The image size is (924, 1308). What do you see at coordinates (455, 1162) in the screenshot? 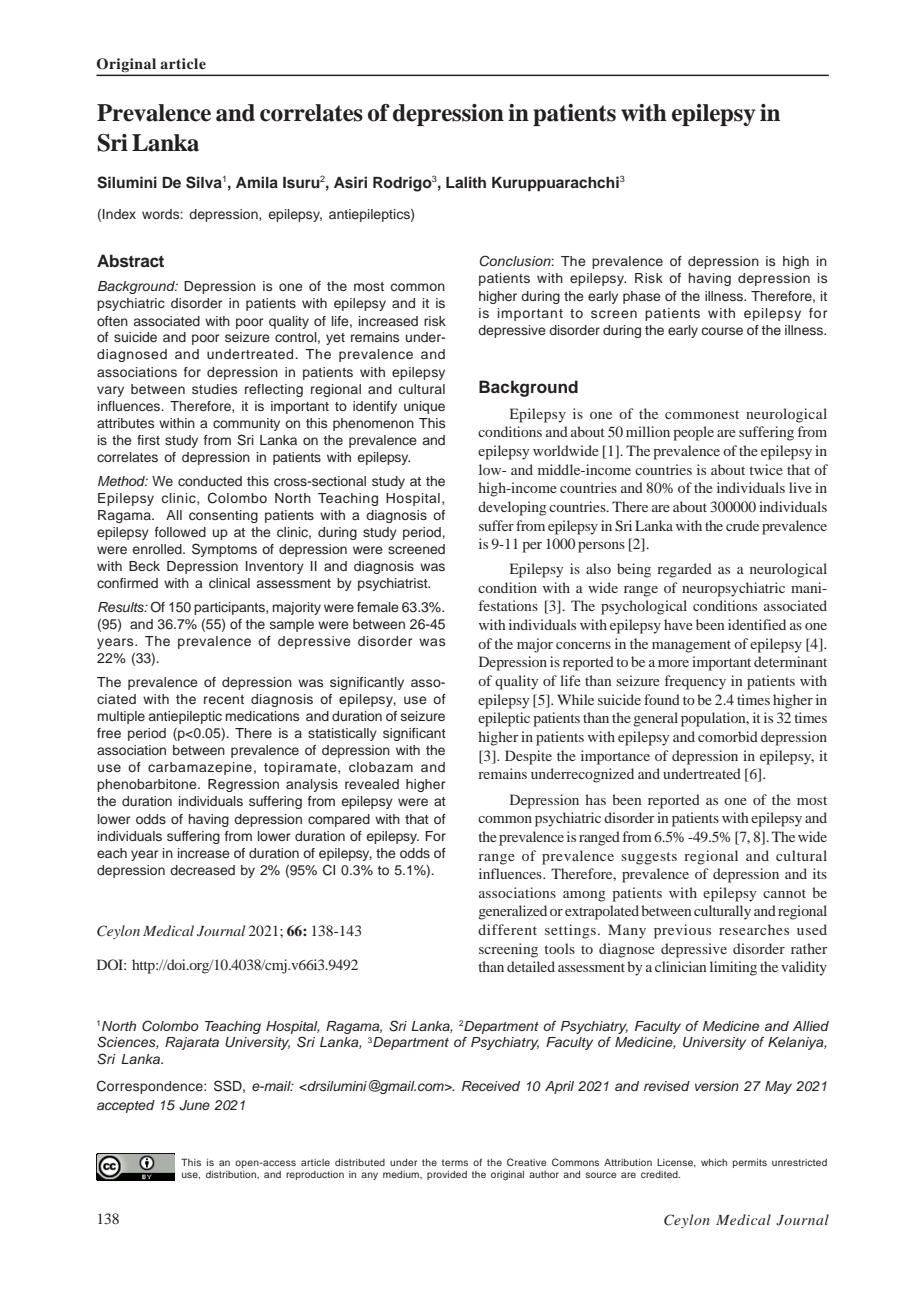
I see `terms` at bounding box center [455, 1162].
